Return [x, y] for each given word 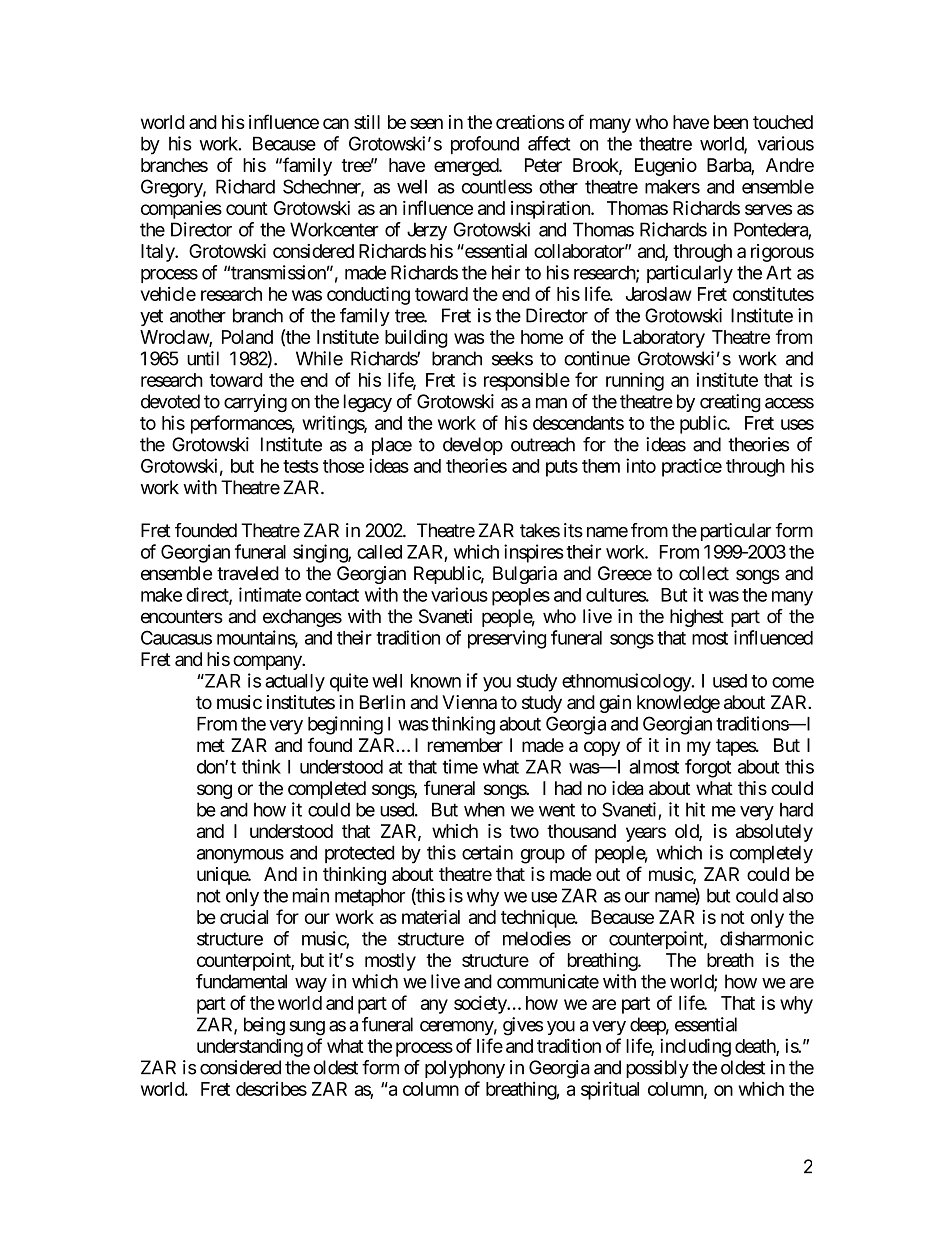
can [336, 123]
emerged [467, 167]
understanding [250, 1048]
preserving [507, 639]
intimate [270, 594]
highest [697, 618]
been [731, 122]
